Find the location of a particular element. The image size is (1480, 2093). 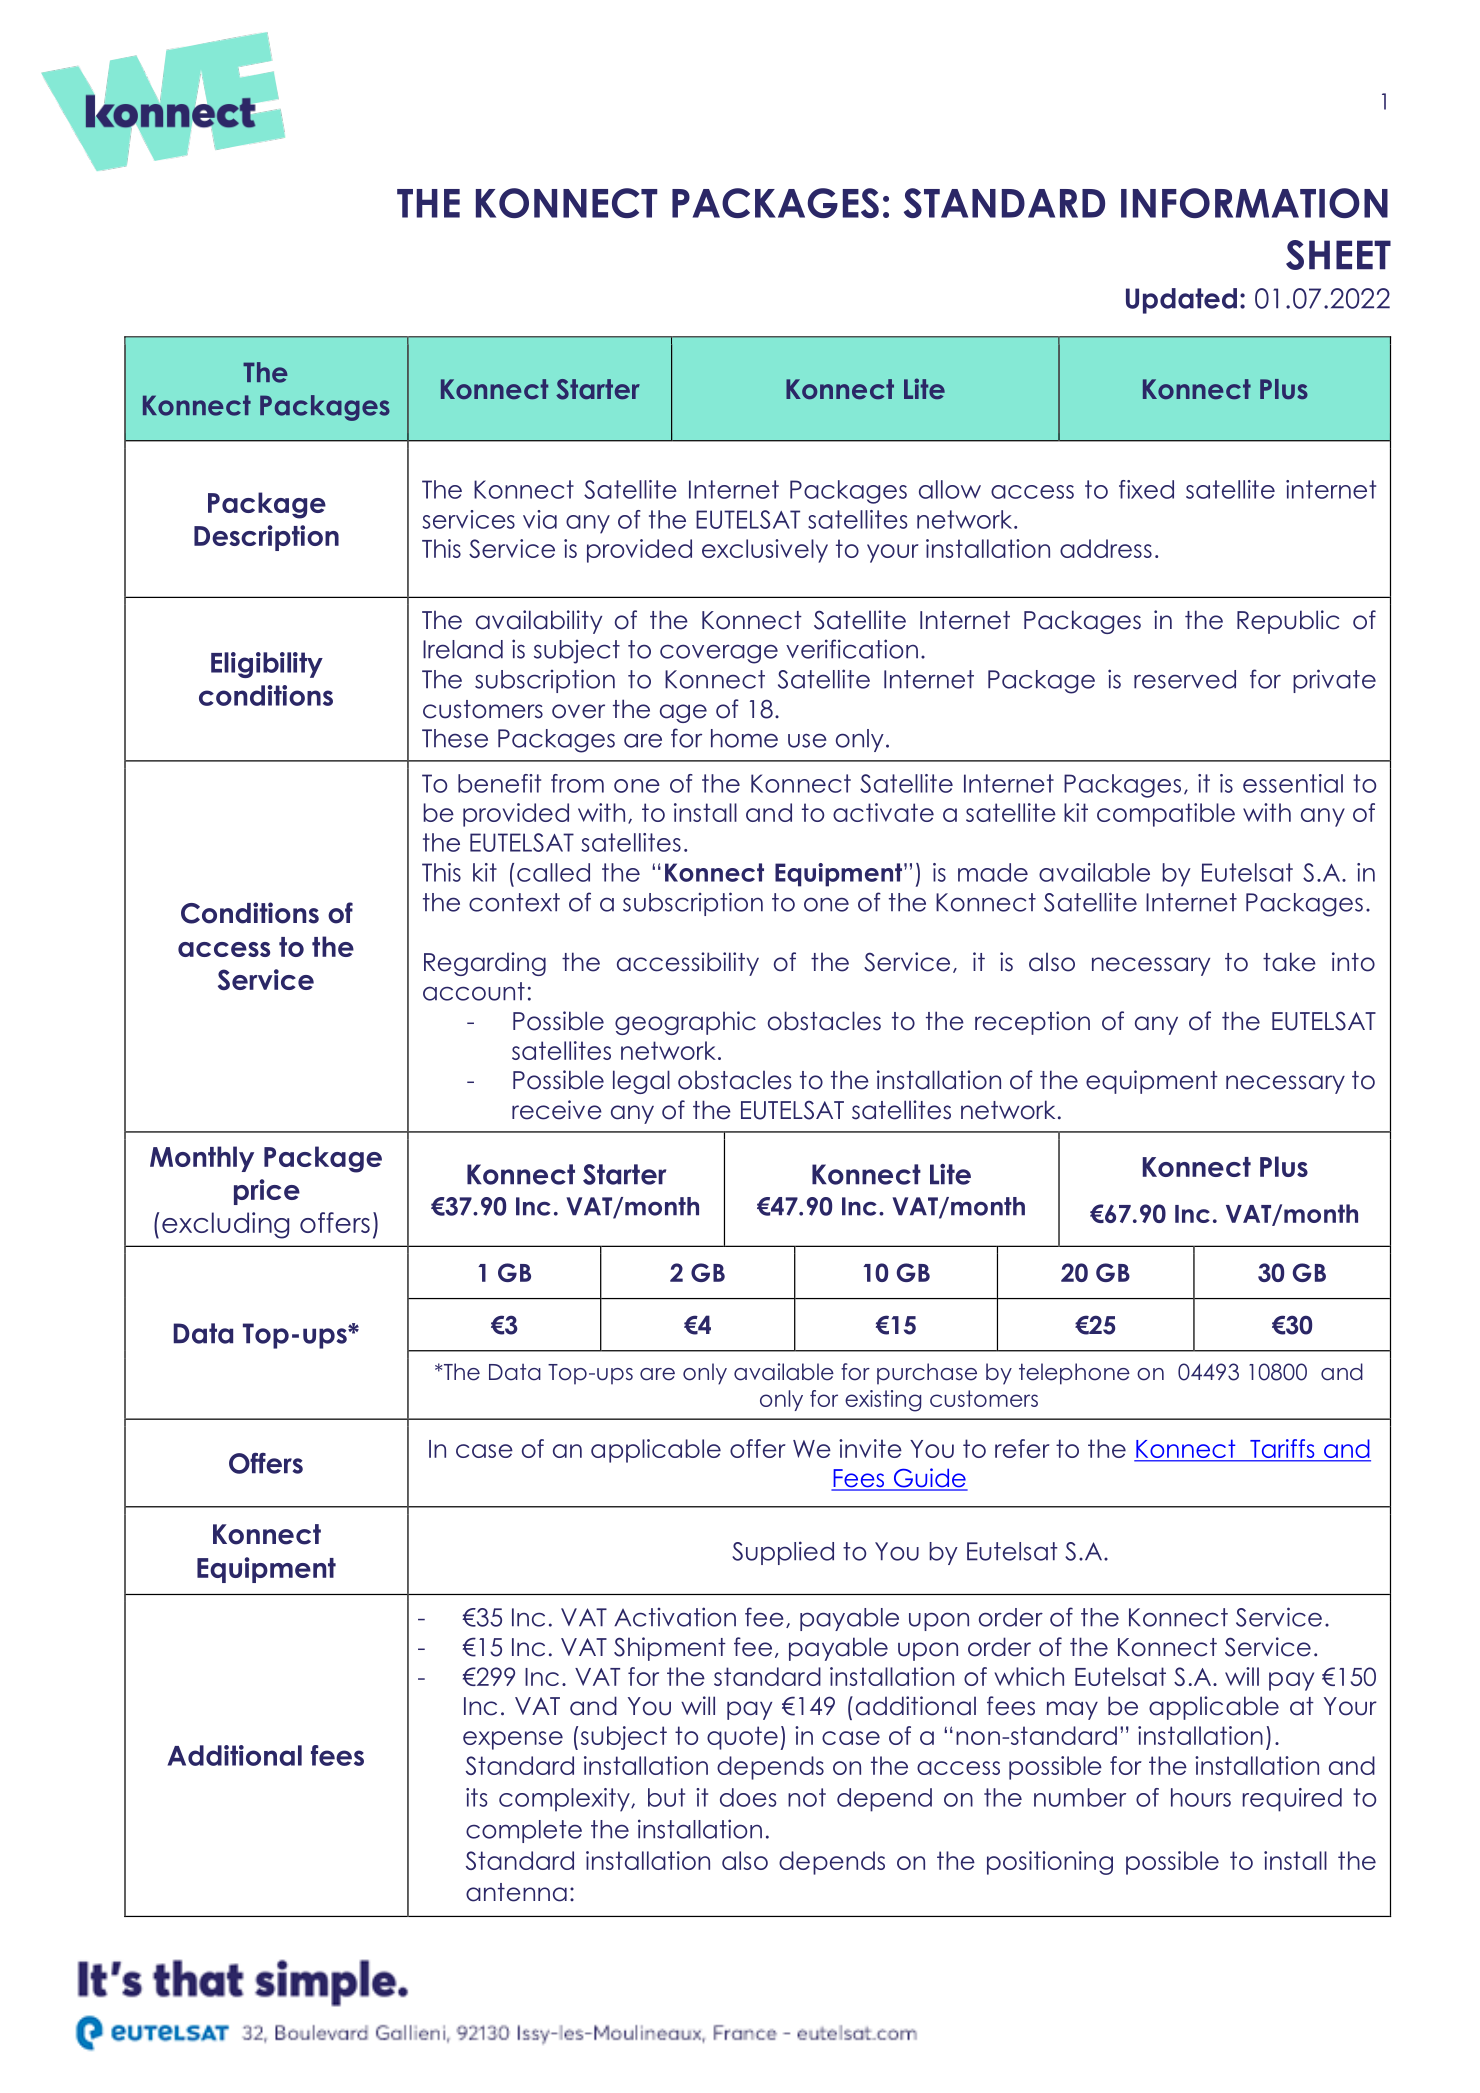

its is located at coordinates (476, 1797).
